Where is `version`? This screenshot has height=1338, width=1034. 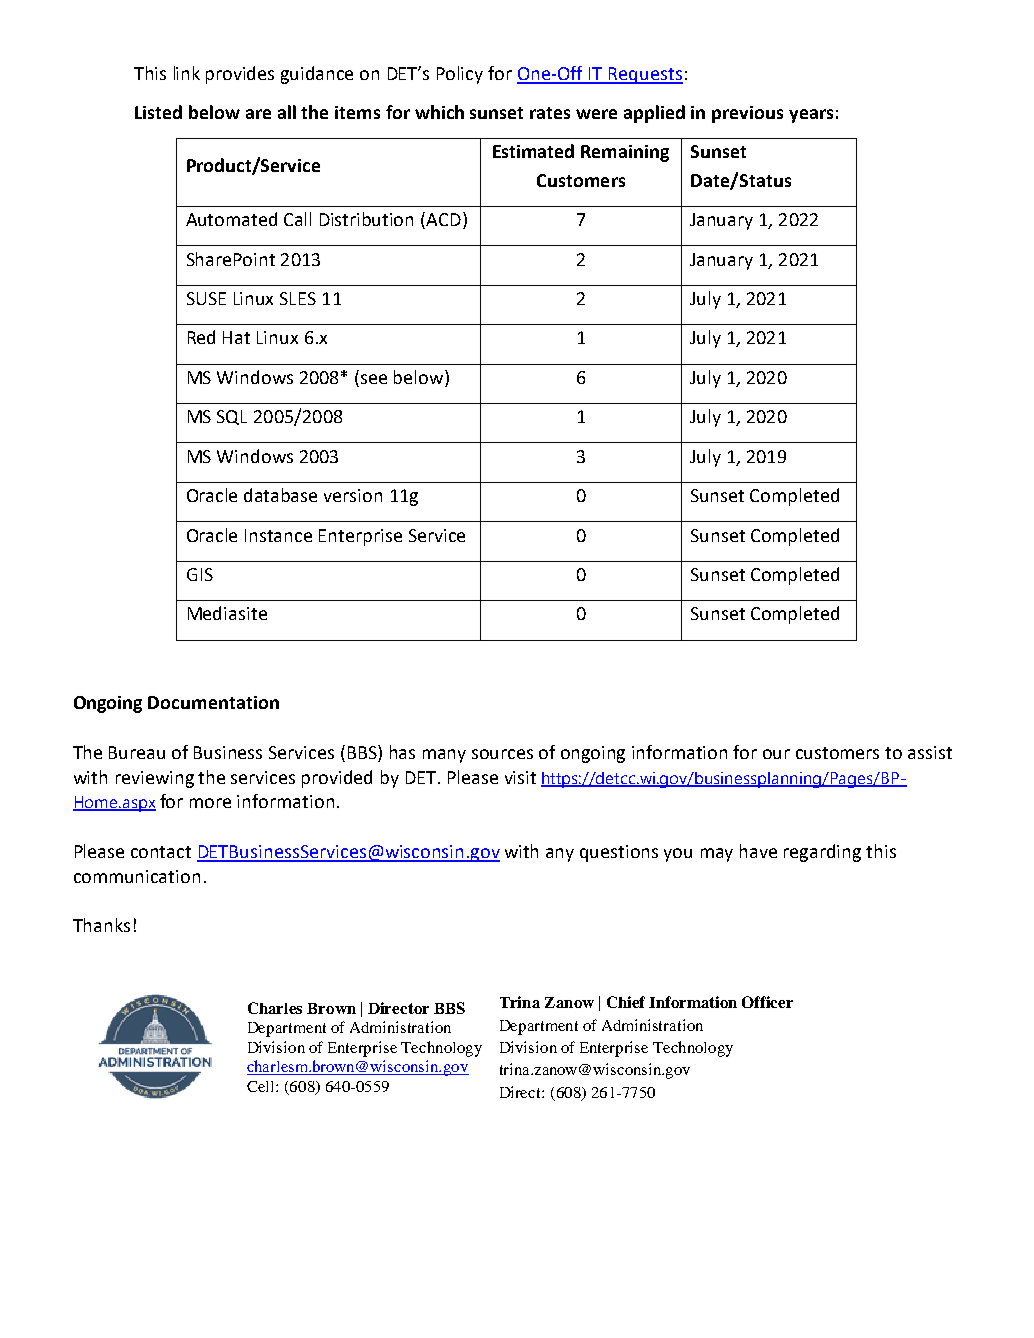
version is located at coordinates (353, 495).
